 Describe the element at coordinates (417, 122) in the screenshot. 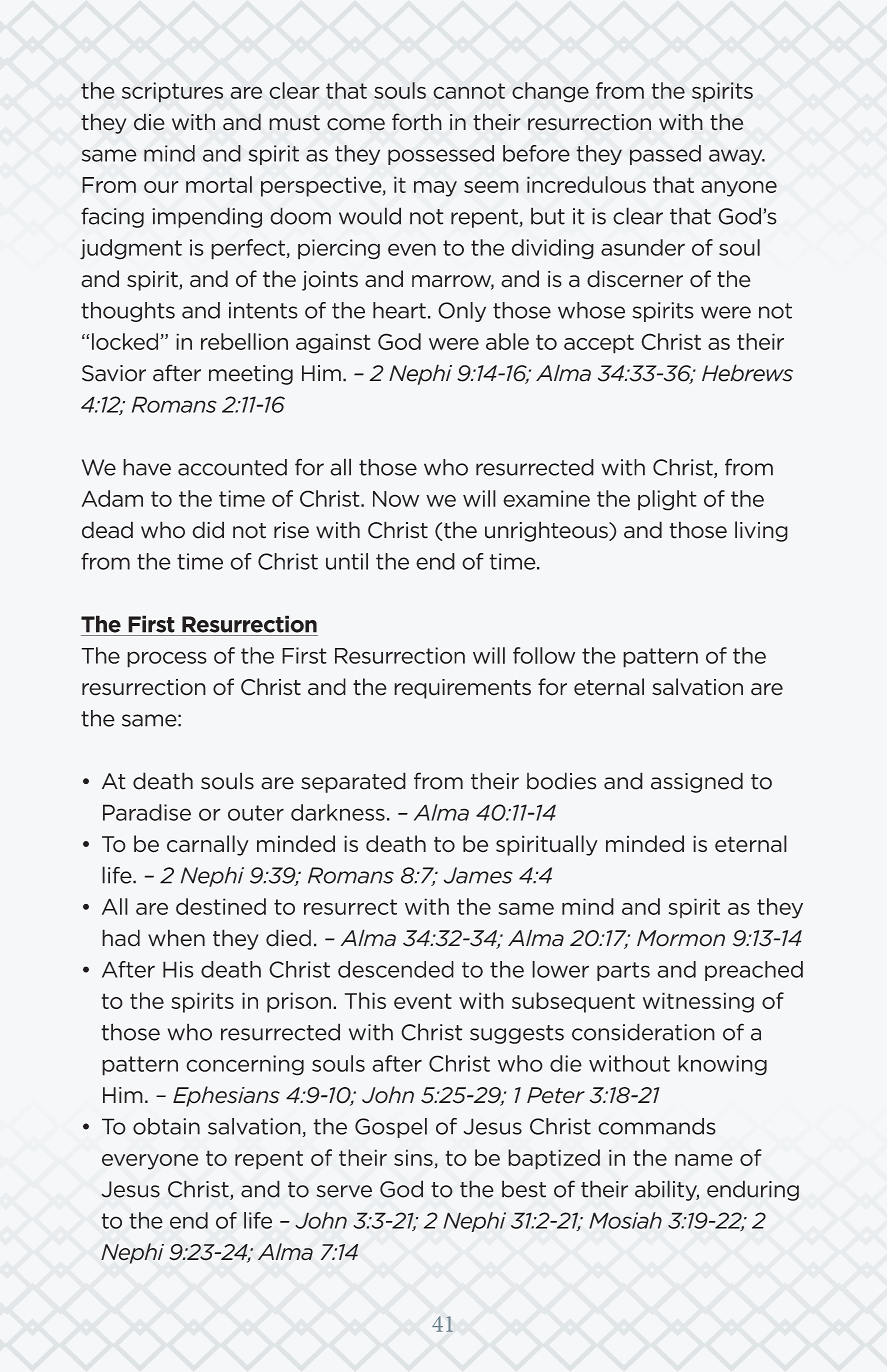

I see `forth` at that location.
